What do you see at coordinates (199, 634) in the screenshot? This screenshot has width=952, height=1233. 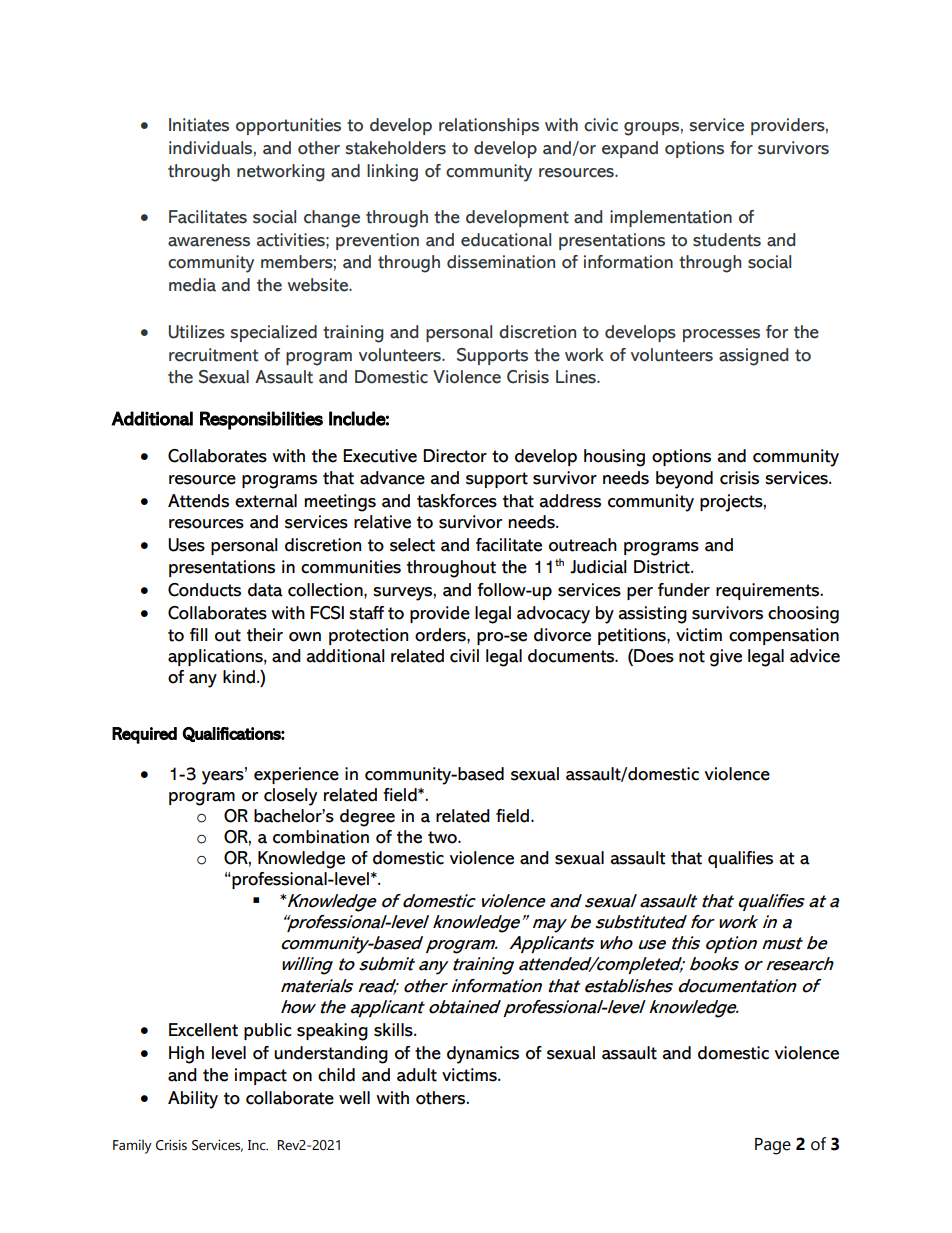 I see `fill` at bounding box center [199, 634].
